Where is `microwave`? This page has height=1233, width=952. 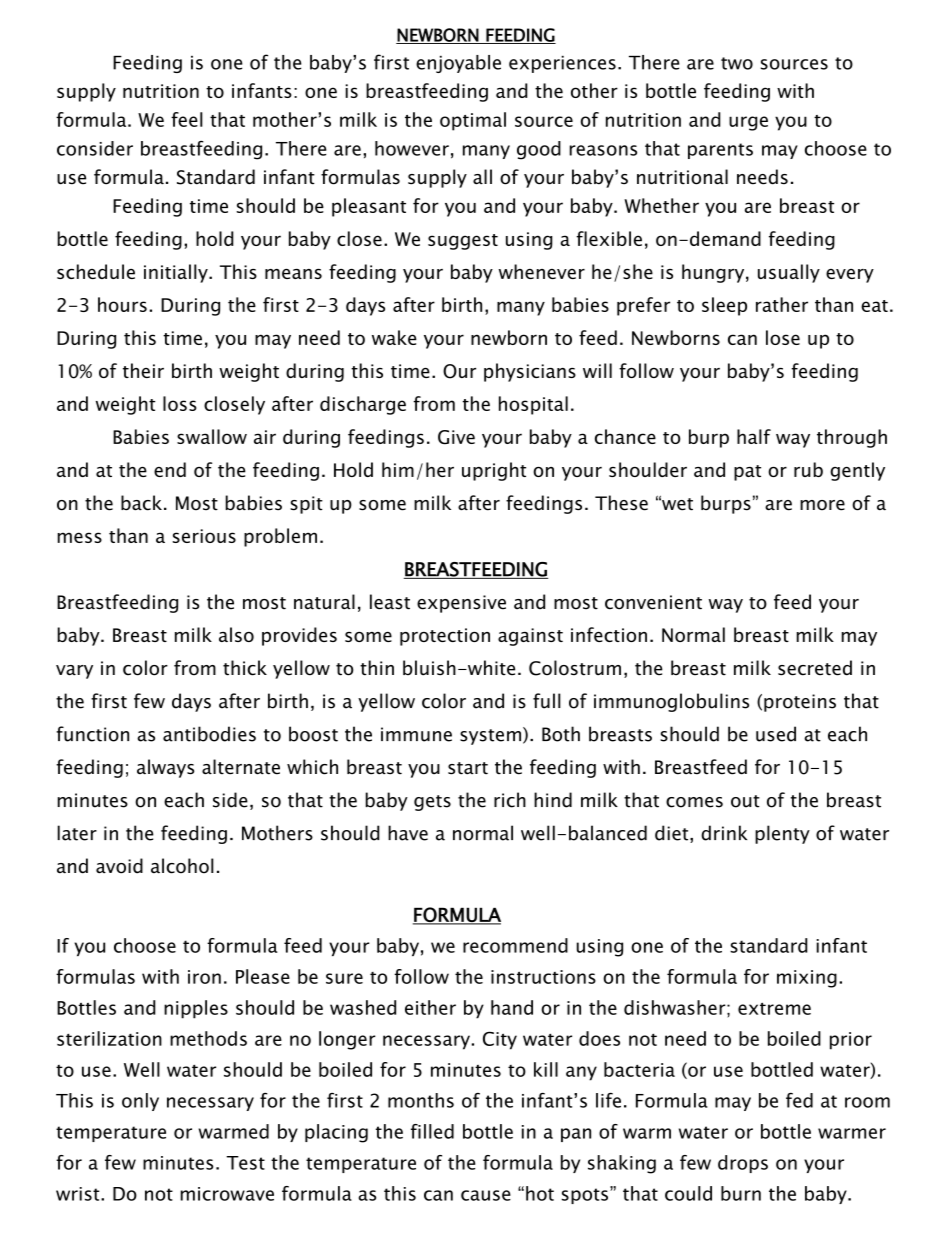 microwave is located at coordinates (227, 1194).
